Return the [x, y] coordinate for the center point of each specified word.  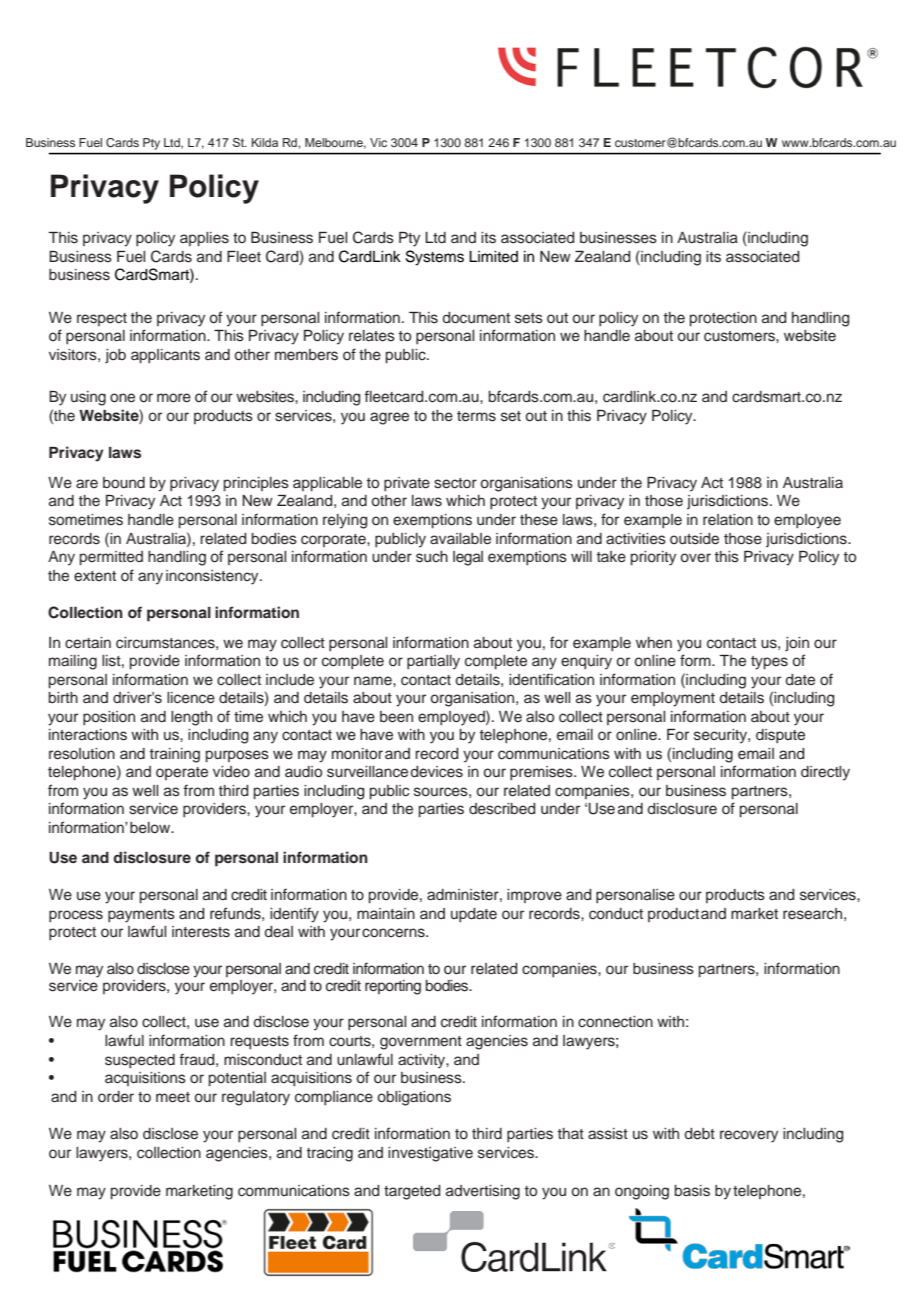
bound [124, 483]
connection [615, 1022]
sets [529, 318]
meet [173, 1097]
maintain [386, 913]
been [396, 717]
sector [455, 483]
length [191, 718]
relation [728, 519]
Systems [435, 258]
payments [141, 916]
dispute [780, 736]
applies [204, 239]
